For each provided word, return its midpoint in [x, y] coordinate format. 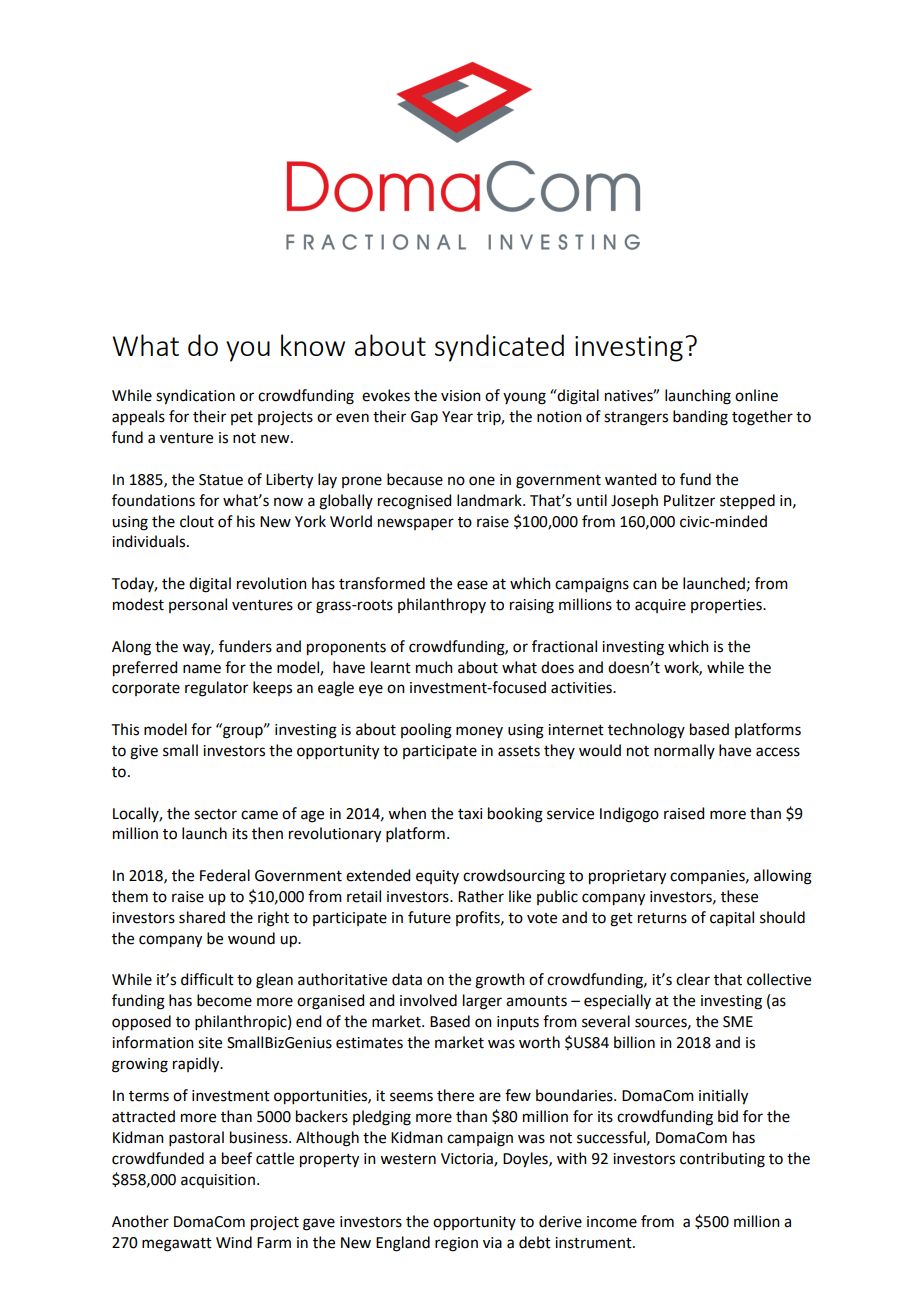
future [429, 917]
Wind [234, 1242]
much [434, 667]
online [756, 395]
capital [732, 919]
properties [727, 606]
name [202, 669]
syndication [195, 397]
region [456, 1244]
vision [461, 396]
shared [202, 917]
